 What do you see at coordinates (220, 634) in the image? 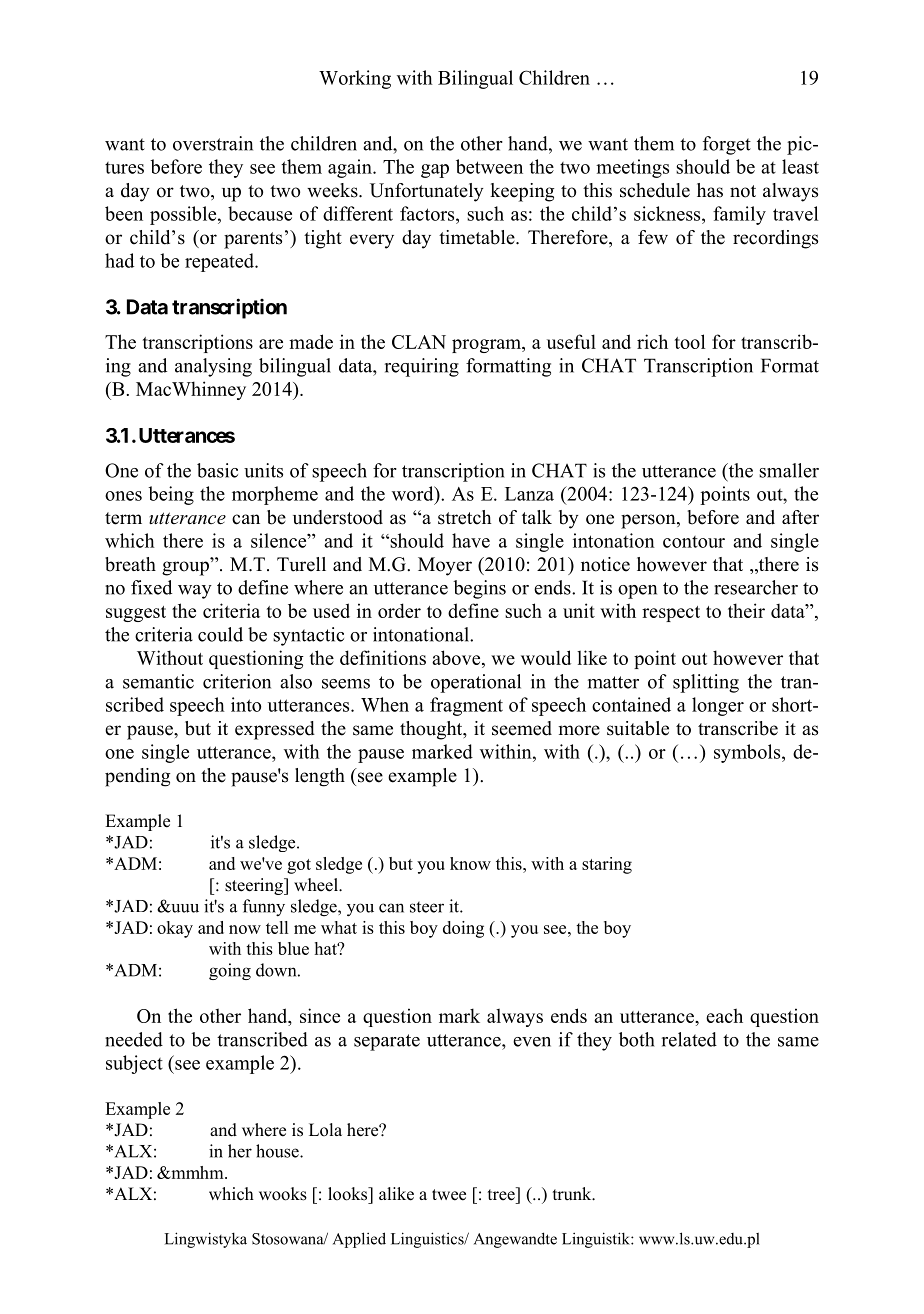
I see `could` at bounding box center [220, 634].
